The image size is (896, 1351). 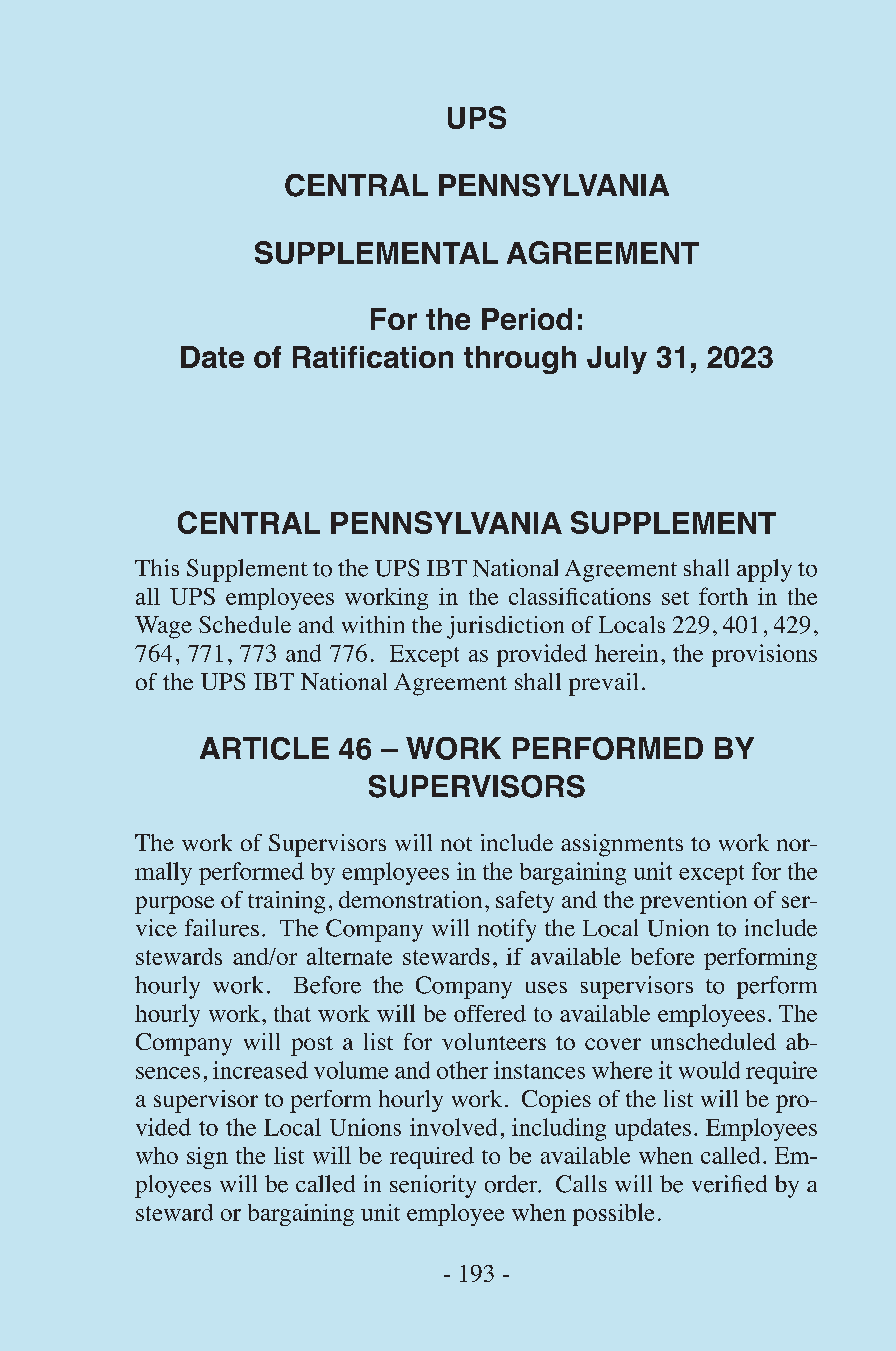 I want to click on who, so click(x=157, y=1155).
